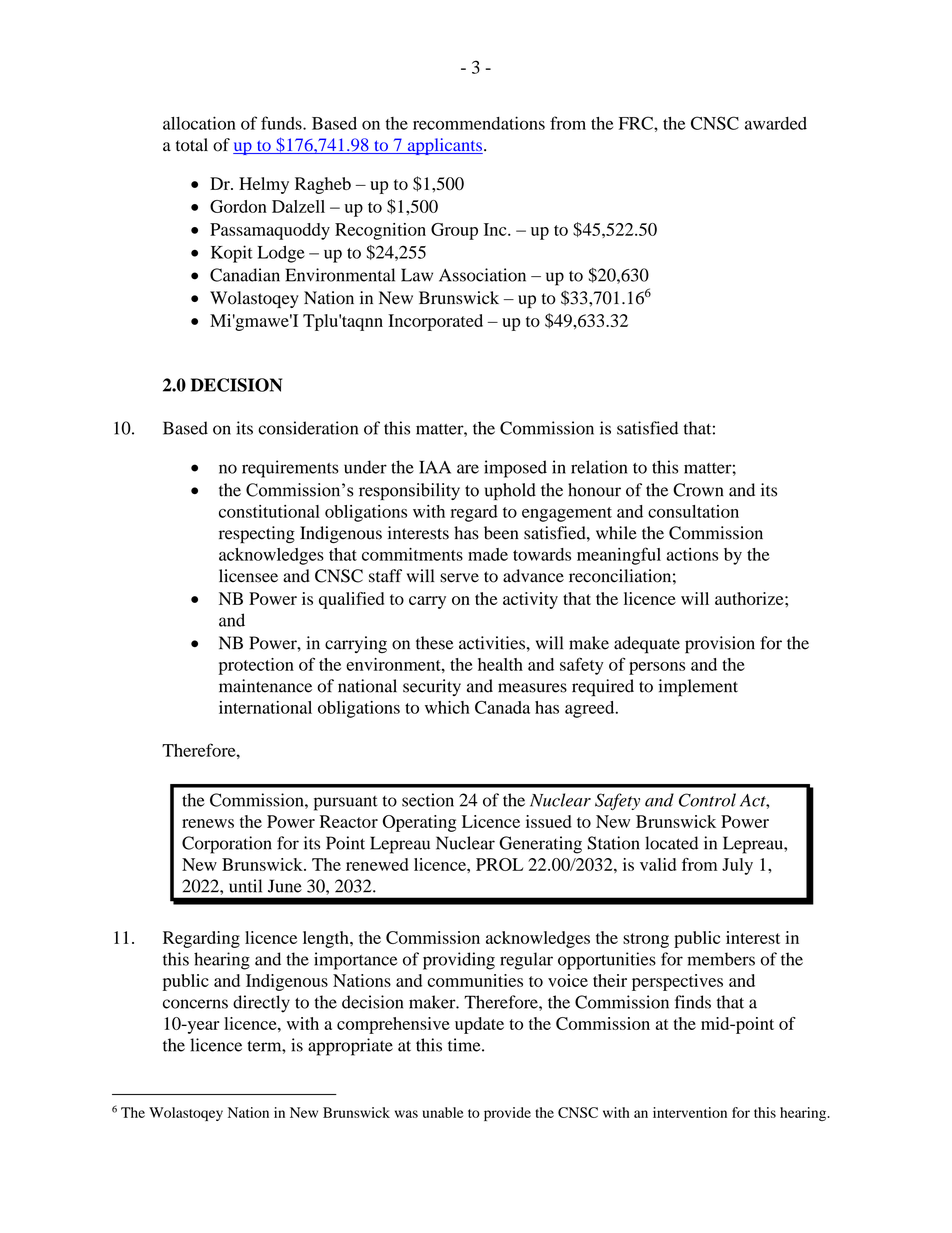 This document has width=952, height=1233. What do you see at coordinates (261, 1004) in the document?
I see `directly` at bounding box center [261, 1004].
